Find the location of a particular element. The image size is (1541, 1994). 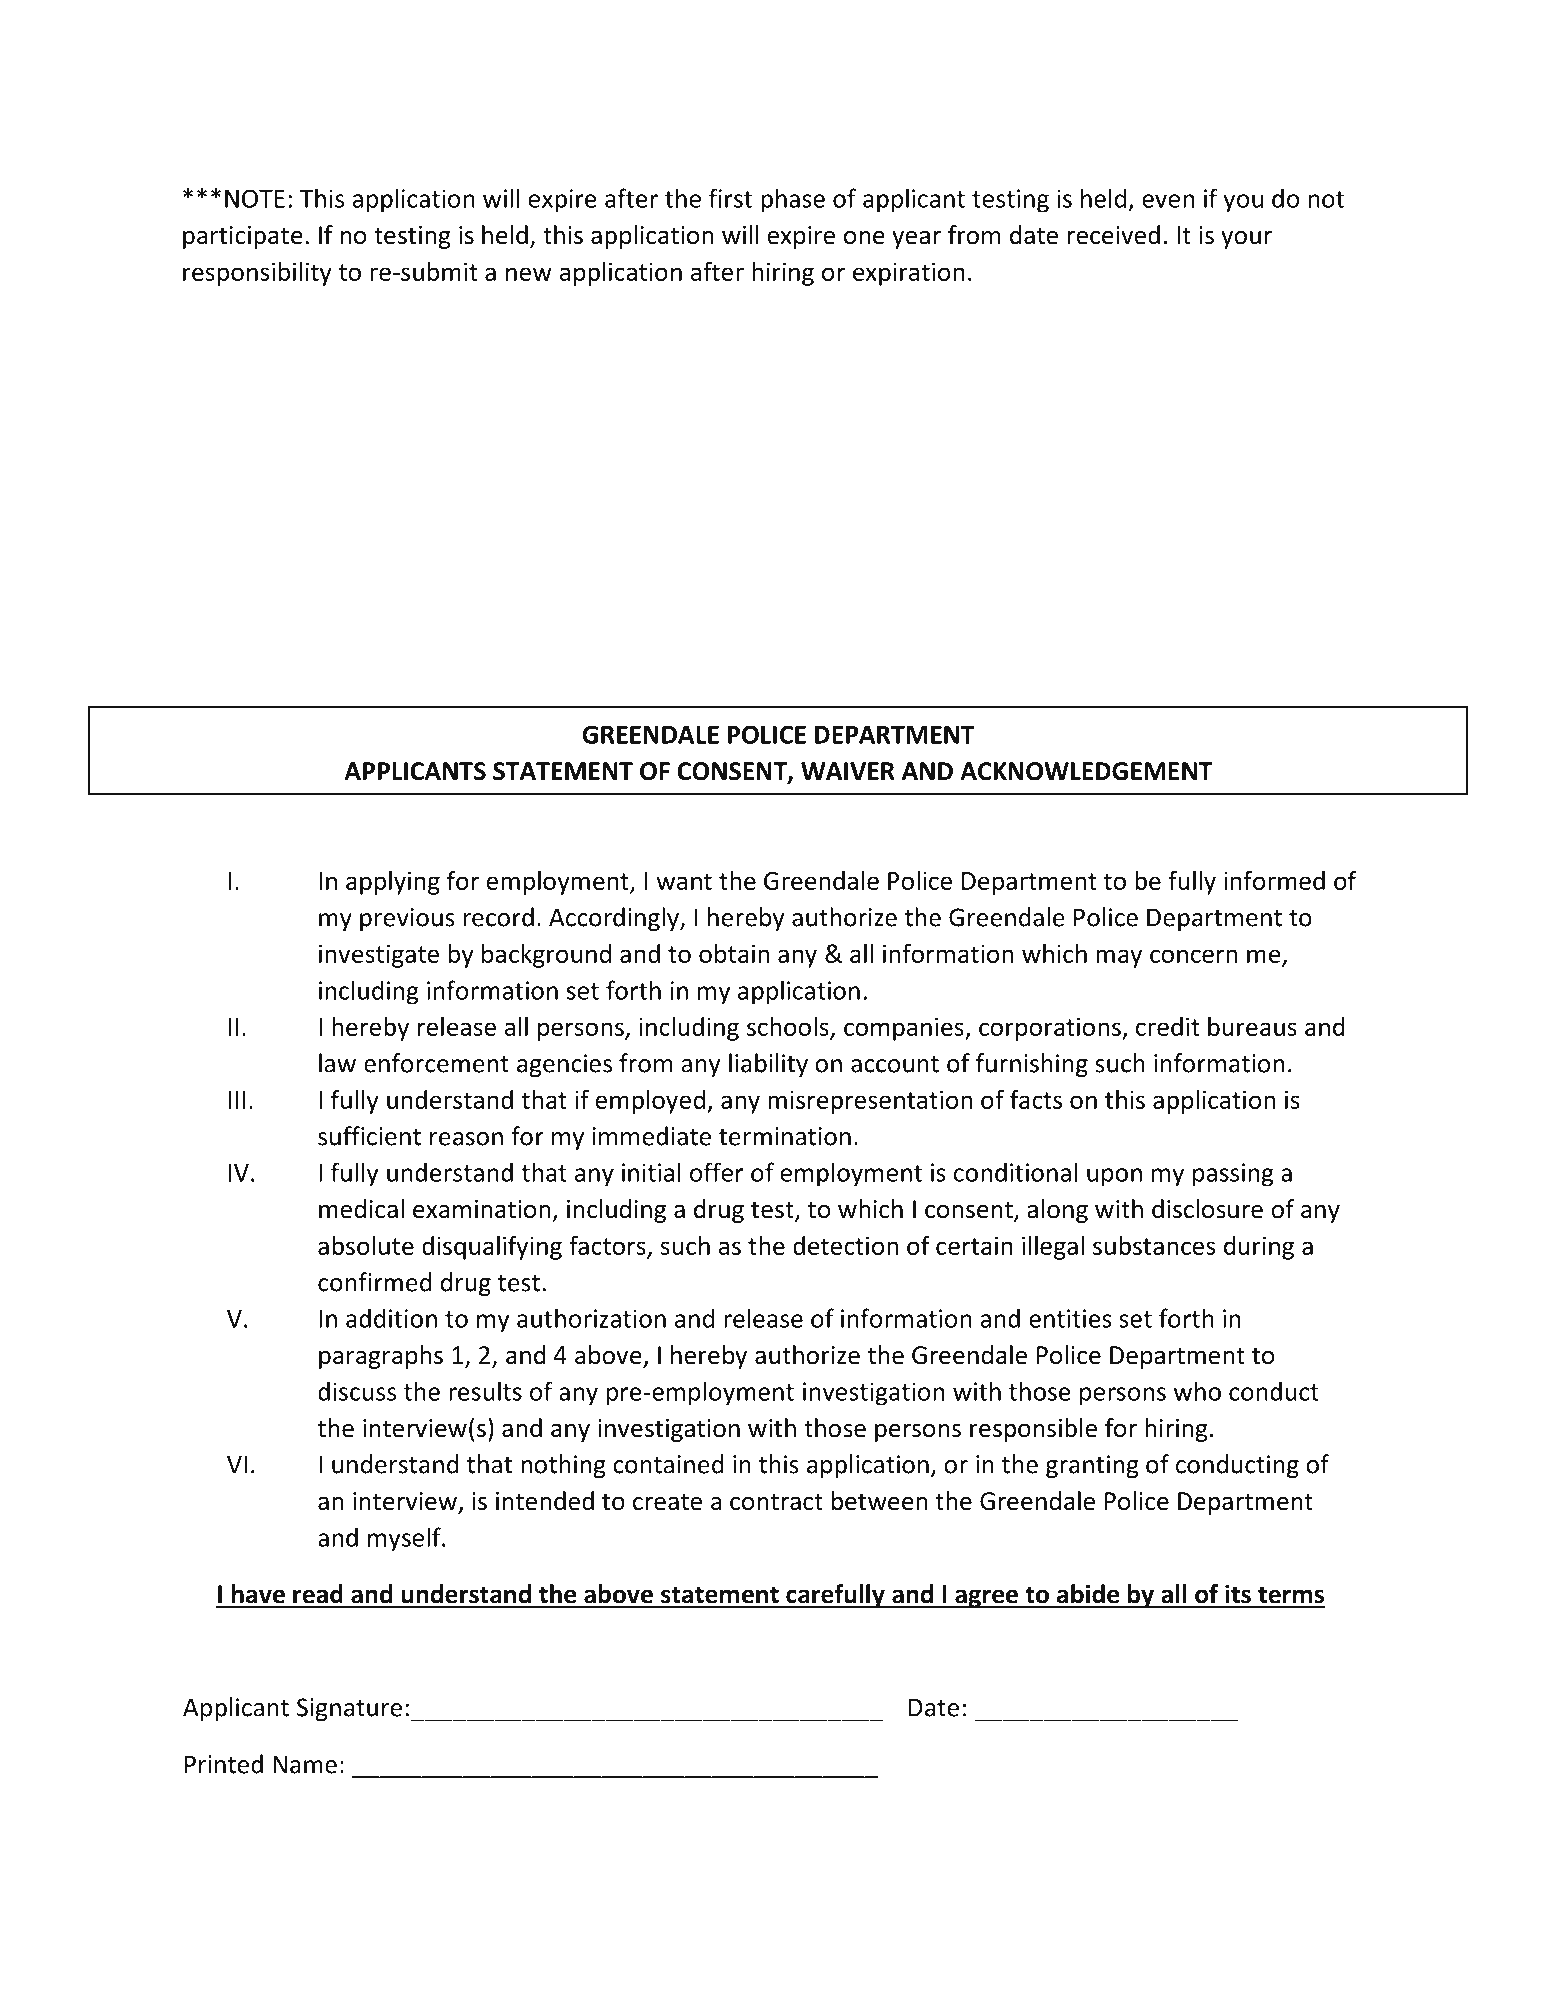

first is located at coordinates (730, 198).
